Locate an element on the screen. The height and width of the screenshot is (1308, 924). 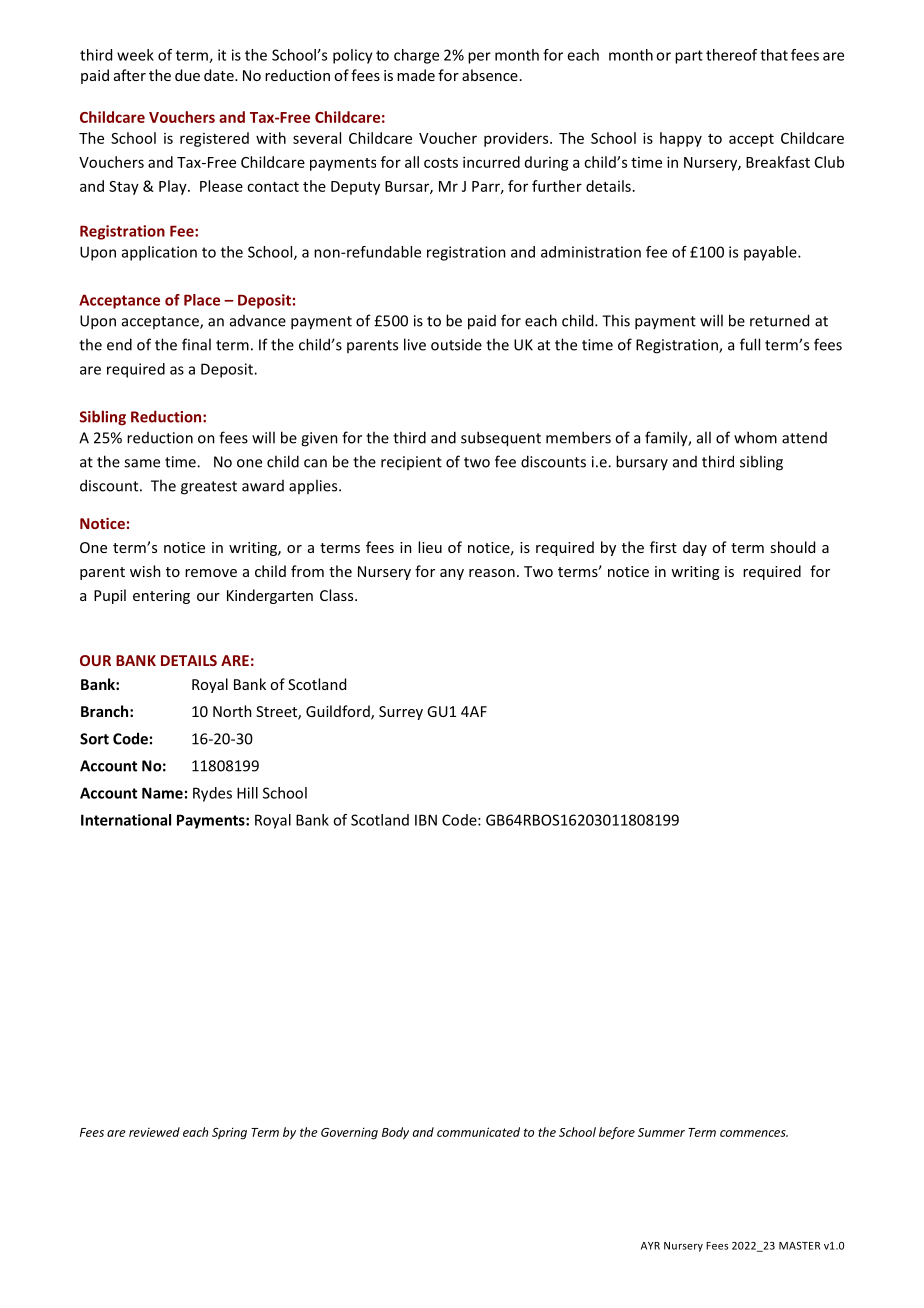
subsequent is located at coordinates (501, 439).
